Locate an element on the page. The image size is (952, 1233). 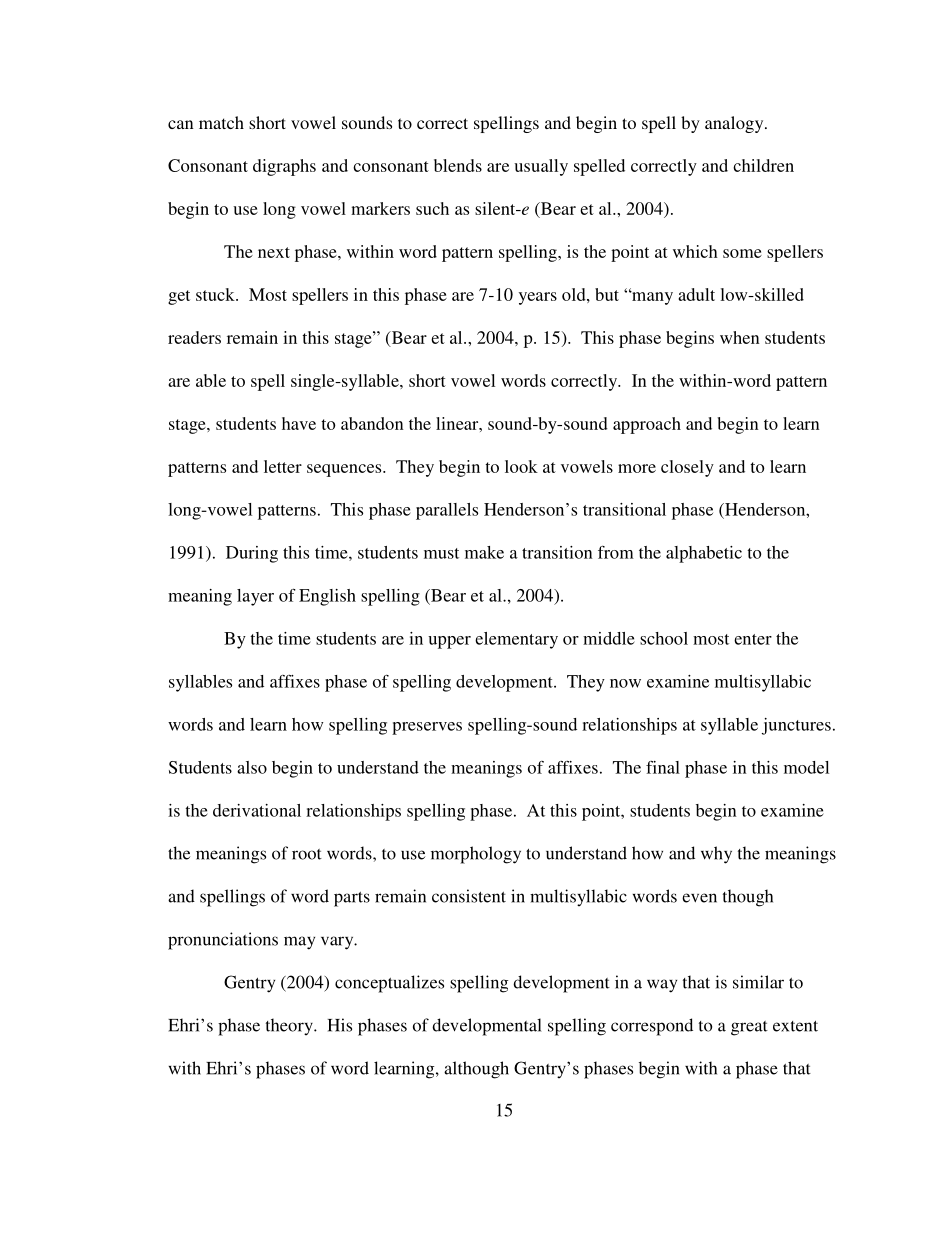
readers is located at coordinates (194, 337).
